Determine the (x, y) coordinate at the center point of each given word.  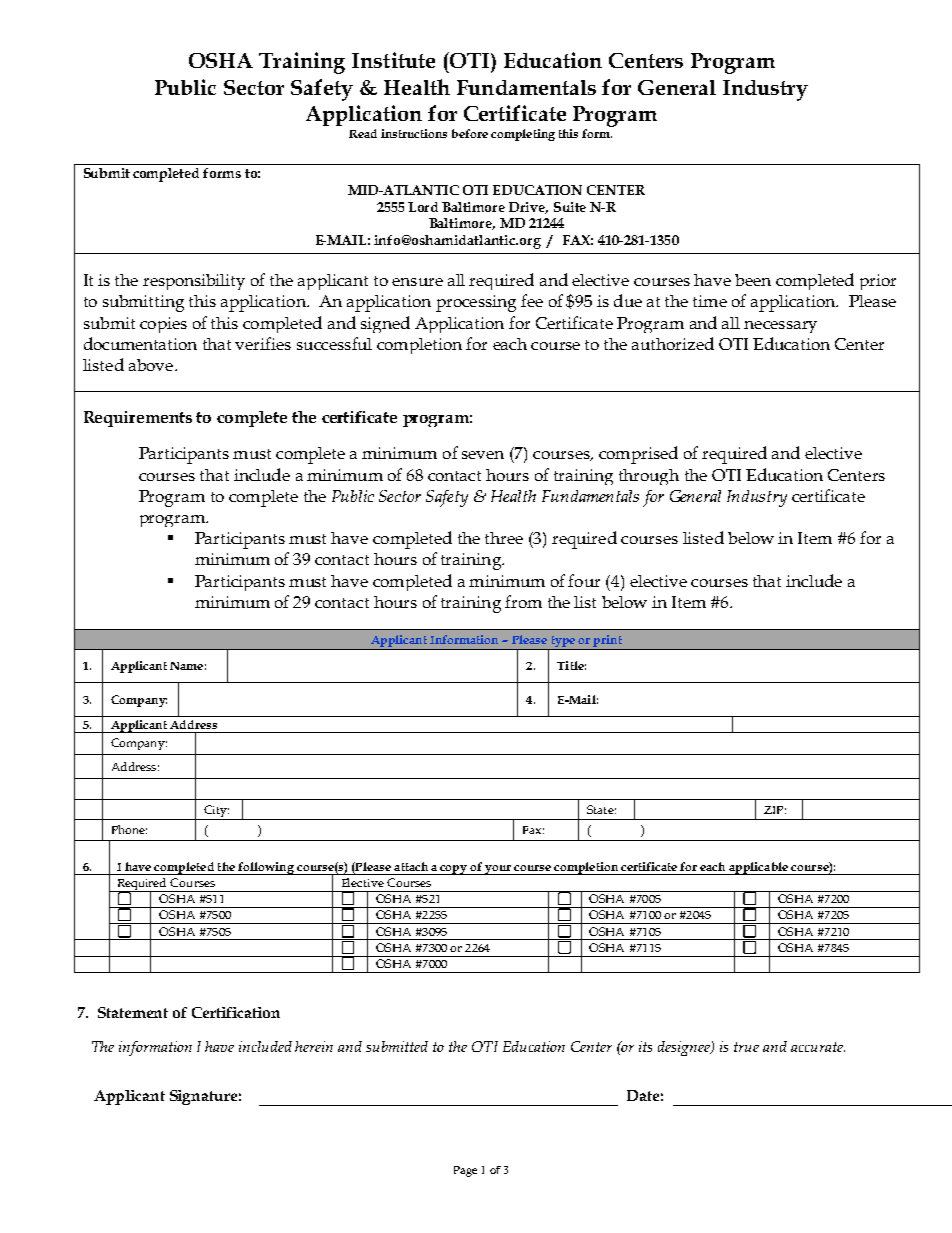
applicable (758, 868)
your (498, 870)
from (523, 601)
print (607, 642)
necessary (780, 327)
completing (523, 135)
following (266, 868)
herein (314, 1046)
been (753, 280)
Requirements (138, 419)
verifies (263, 343)
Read (363, 133)
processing (476, 303)
